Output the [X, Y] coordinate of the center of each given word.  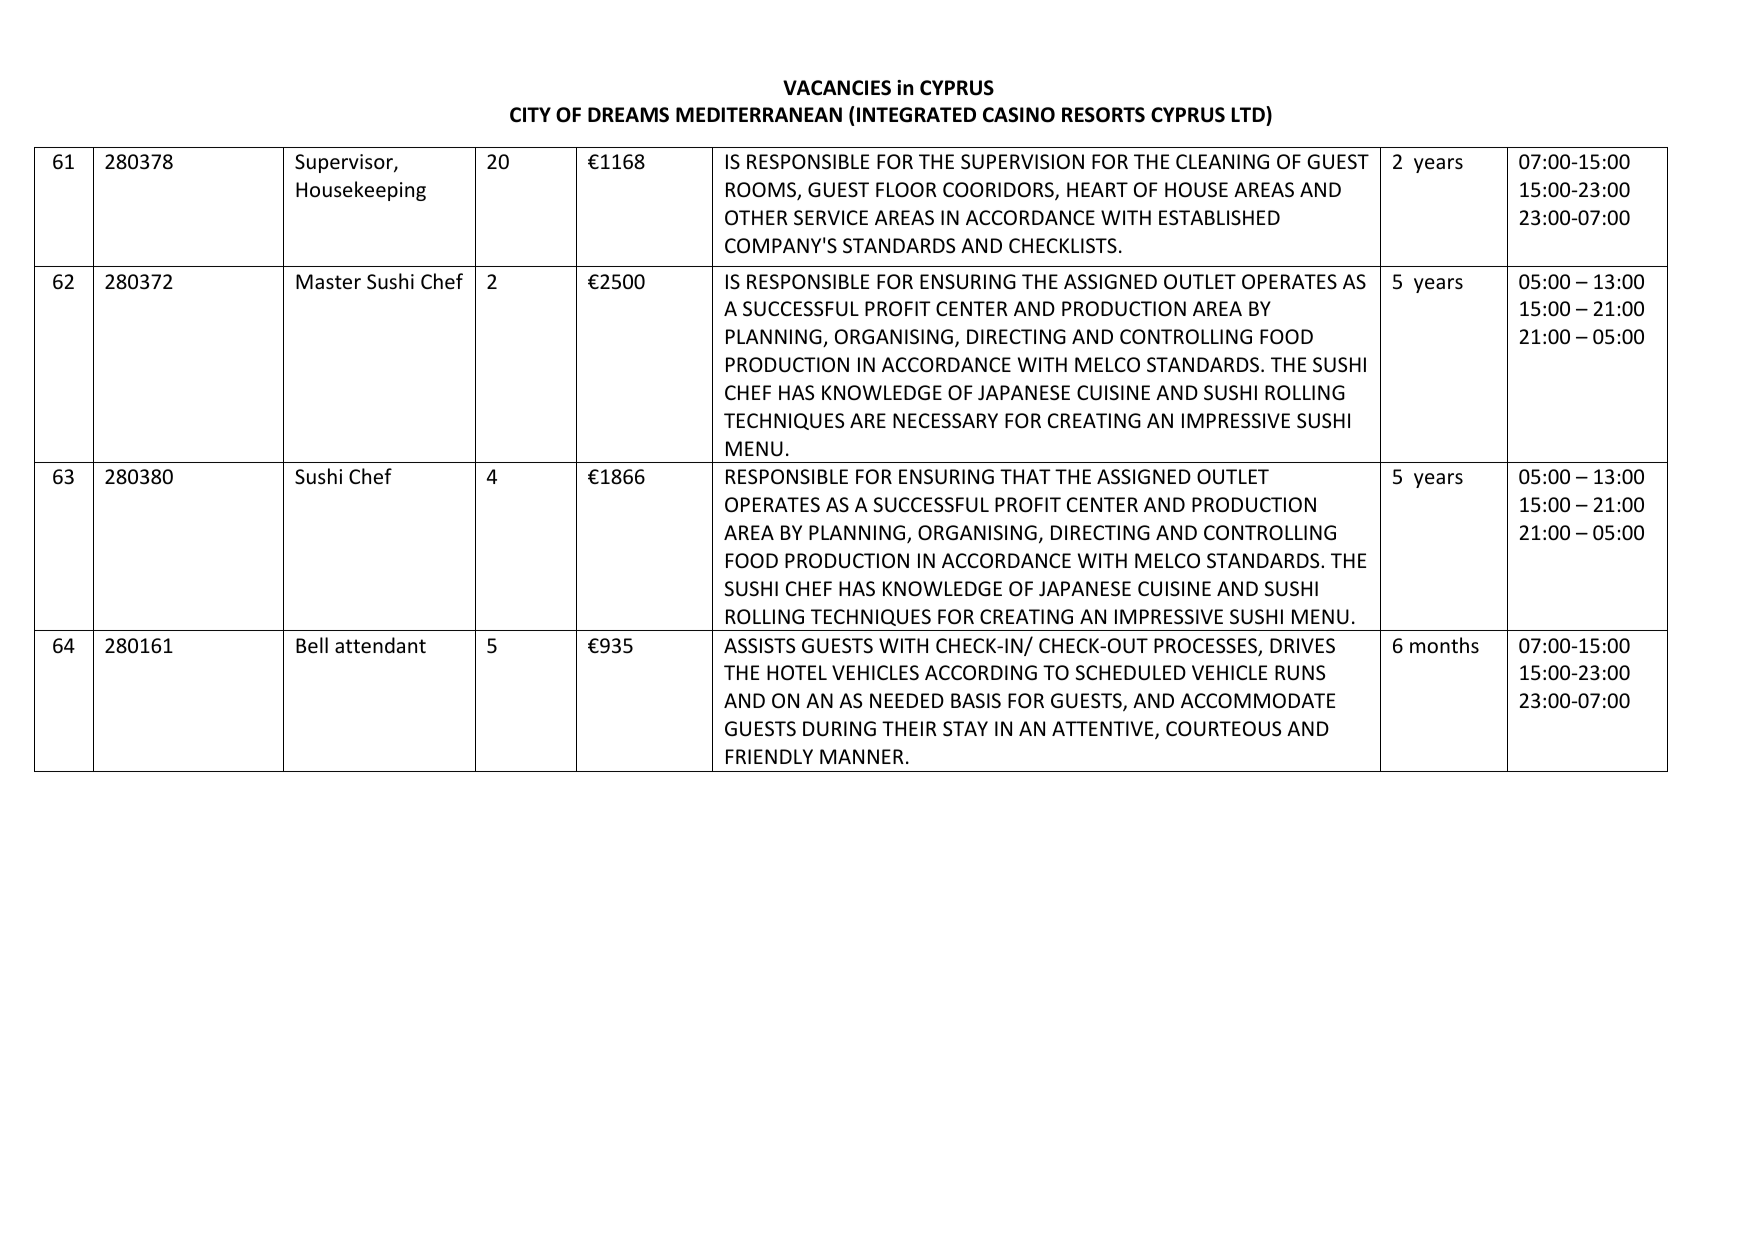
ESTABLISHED [1219, 218]
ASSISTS [759, 646]
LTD [1249, 114]
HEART [1097, 189]
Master [328, 282]
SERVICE [831, 217]
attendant [380, 645]
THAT [1025, 476]
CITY [530, 115]
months [1444, 645]
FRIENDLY [769, 756]
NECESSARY [945, 421]
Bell [312, 645]
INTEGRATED [916, 115]
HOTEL [797, 673]
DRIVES [1302, 645]
